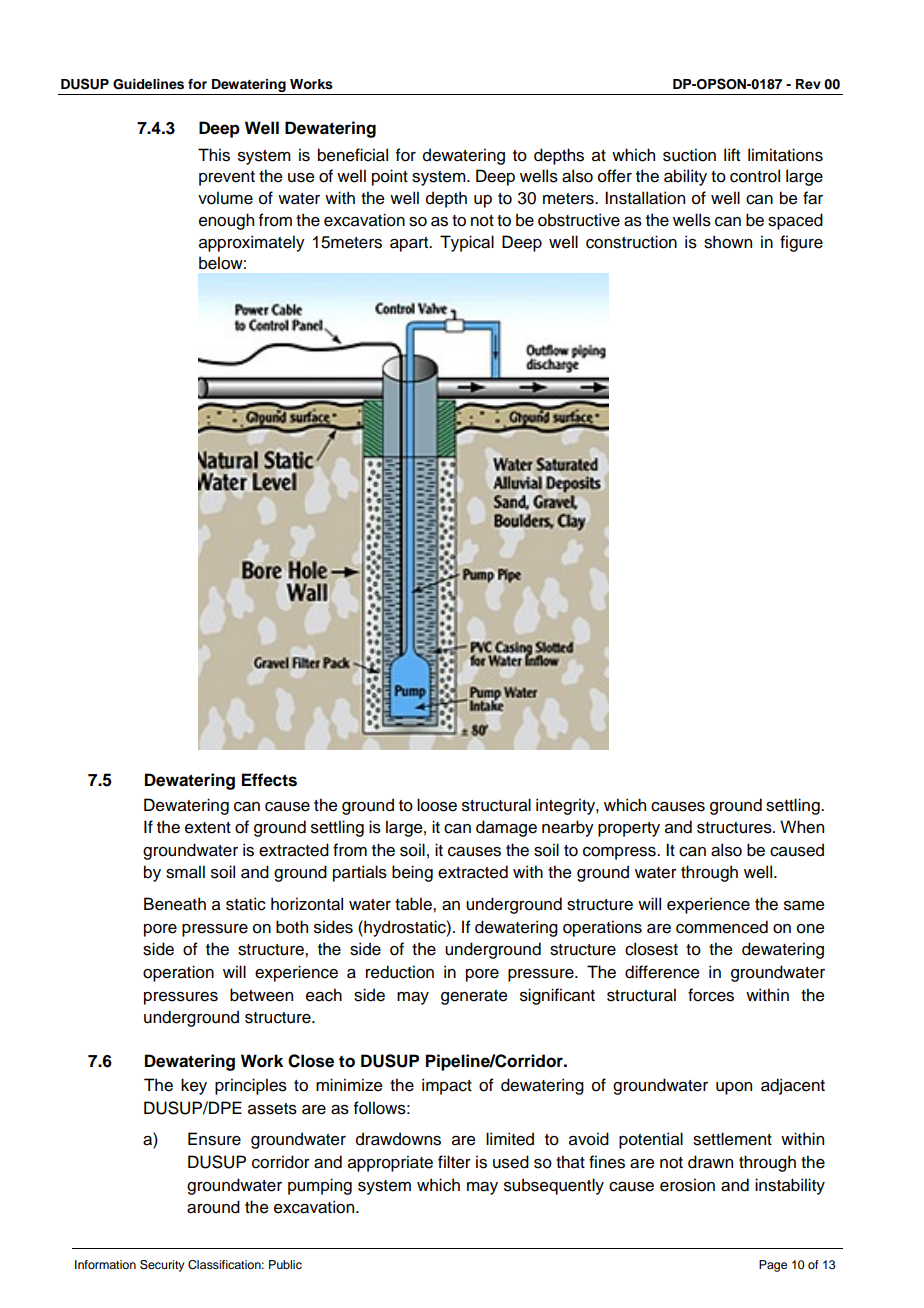 This image has width=924, height=1308. What do you see at coordinates (213, 1207) in the image?
I see `around` at bounding box center [213, 1207].
